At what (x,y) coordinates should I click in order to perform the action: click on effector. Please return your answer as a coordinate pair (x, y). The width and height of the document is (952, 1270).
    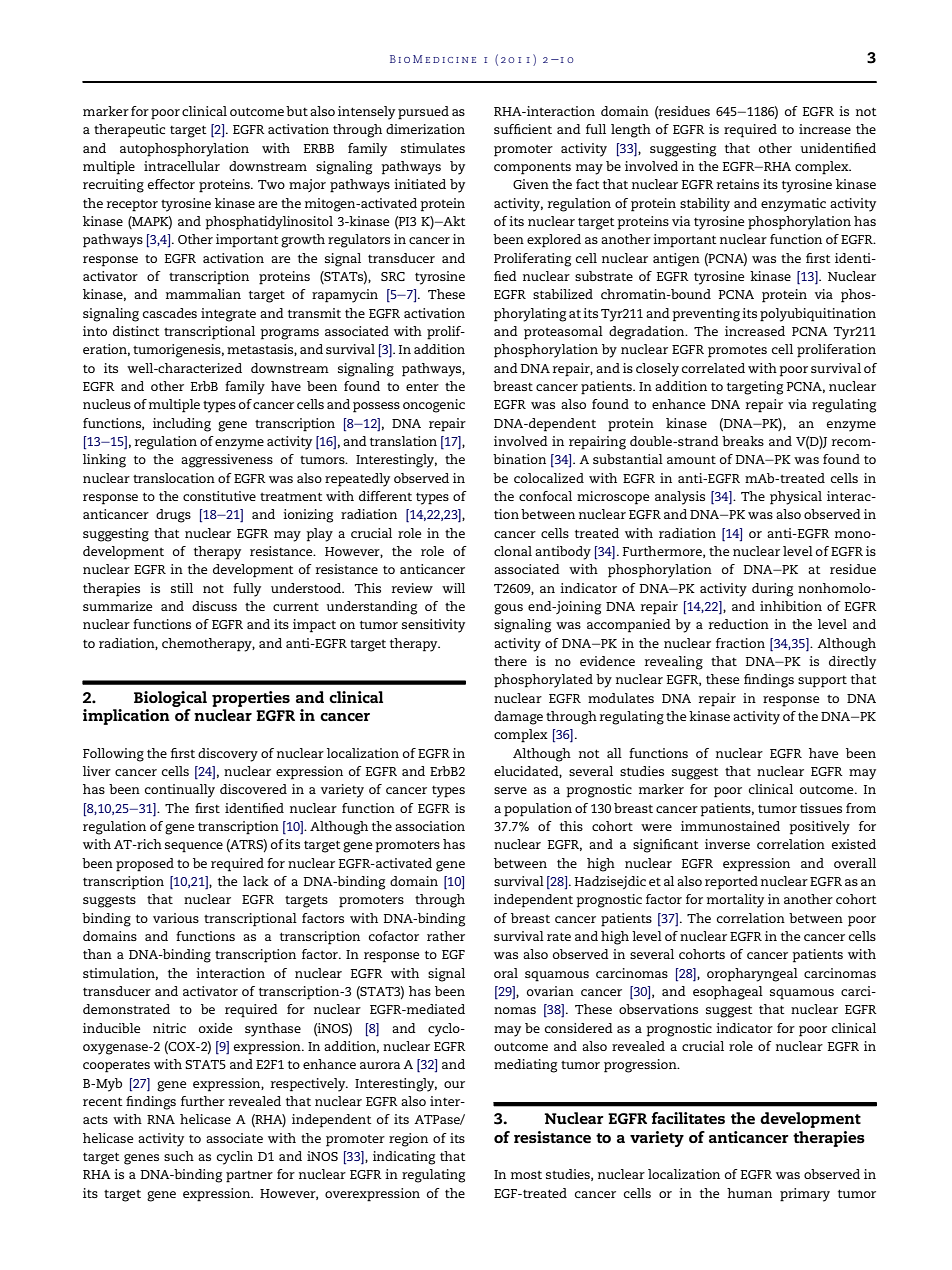
    Looking at the image, I should click on (171, 184).
